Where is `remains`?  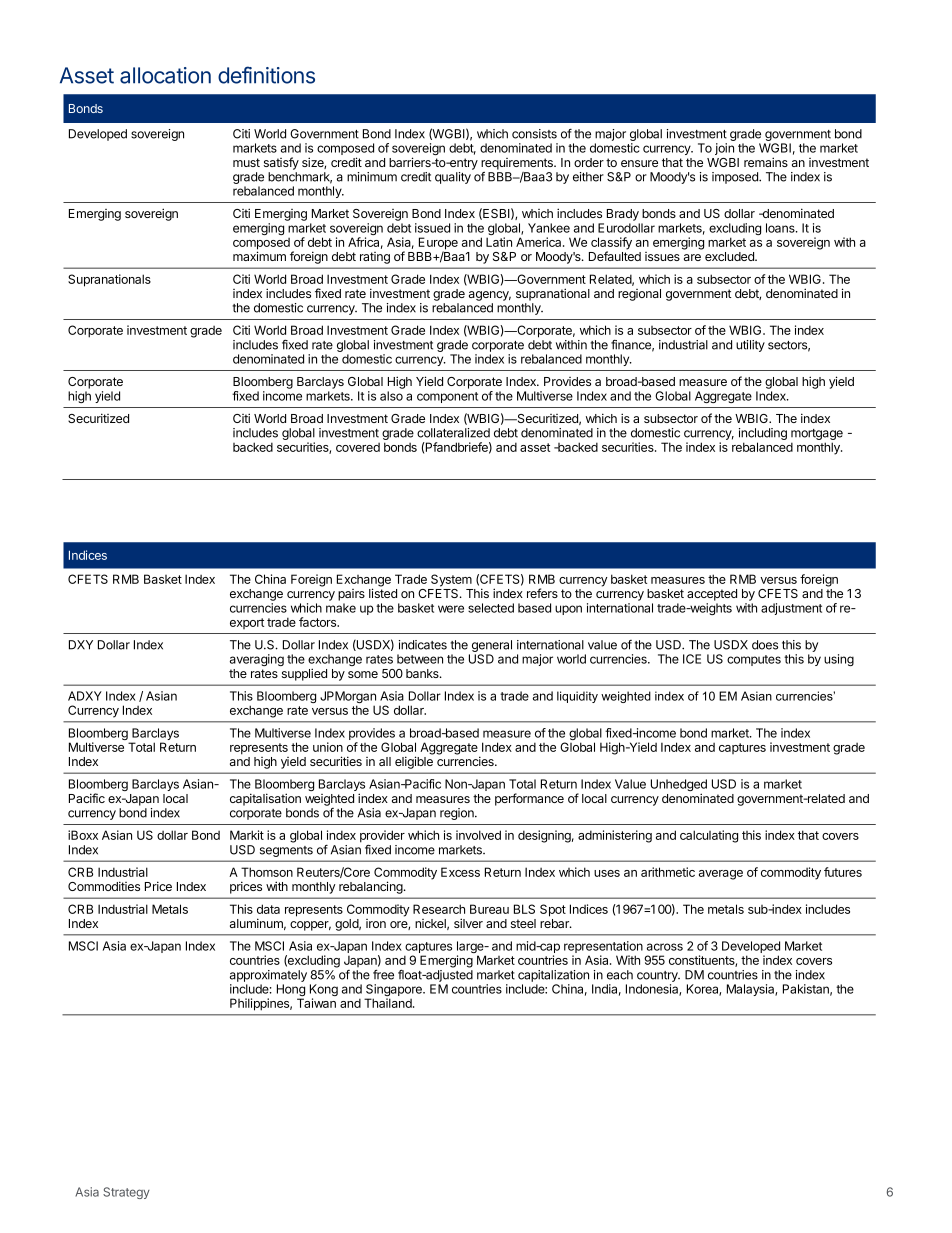 remains is located at coordinates (766, 162).
